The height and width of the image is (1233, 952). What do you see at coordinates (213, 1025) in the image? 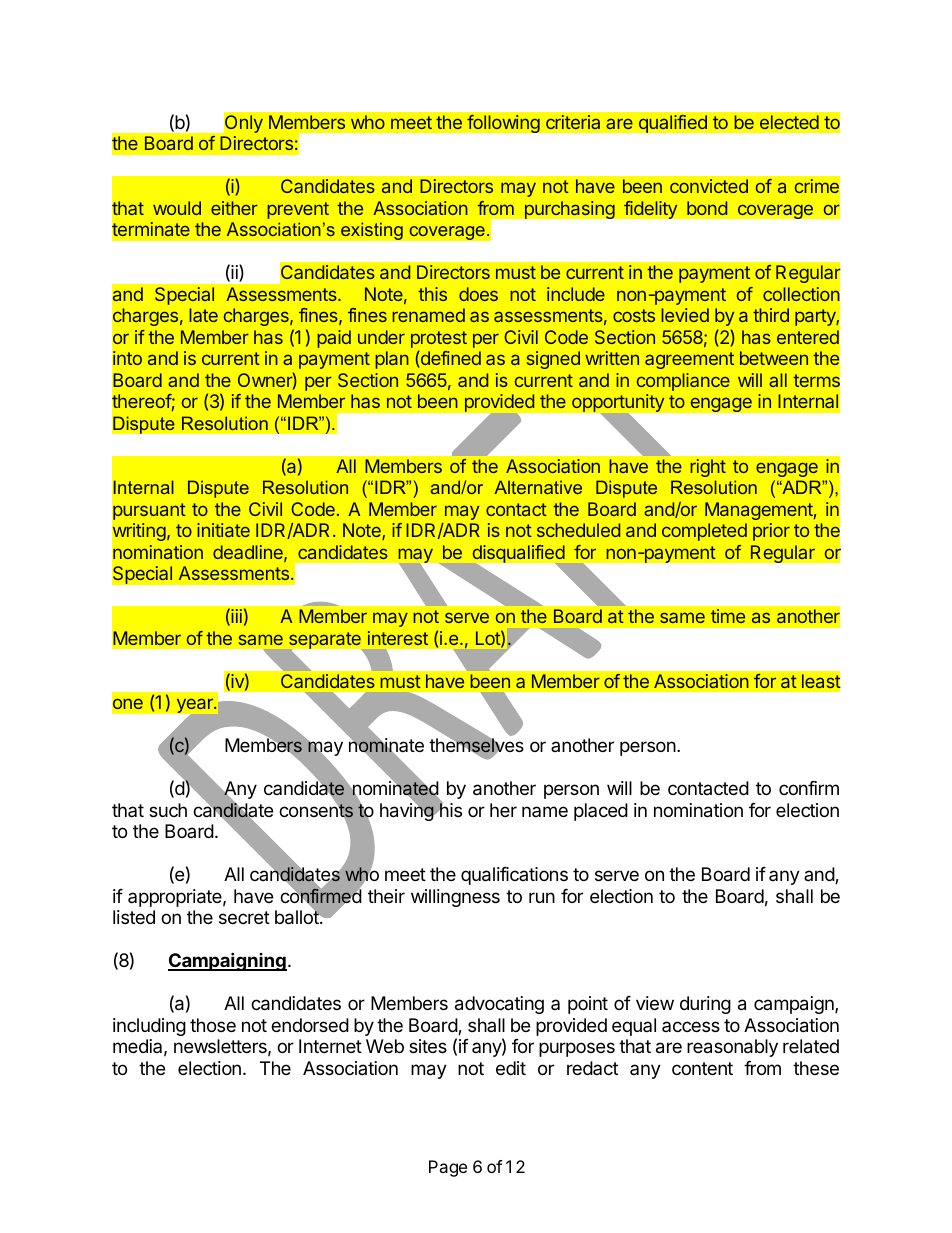
I see `those` at bounding box center [213, 1025].
